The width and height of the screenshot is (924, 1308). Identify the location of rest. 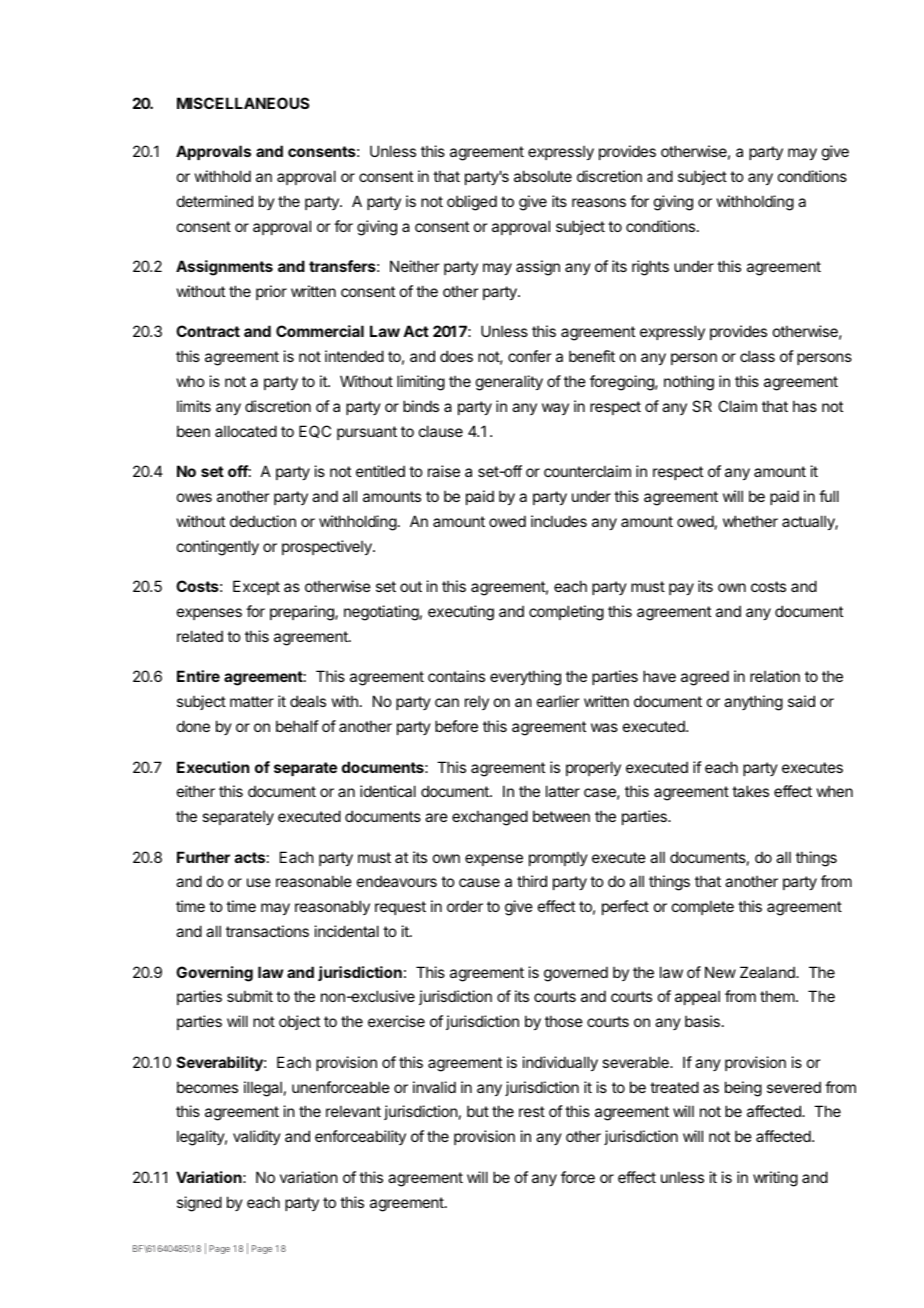
(532, 1111).
